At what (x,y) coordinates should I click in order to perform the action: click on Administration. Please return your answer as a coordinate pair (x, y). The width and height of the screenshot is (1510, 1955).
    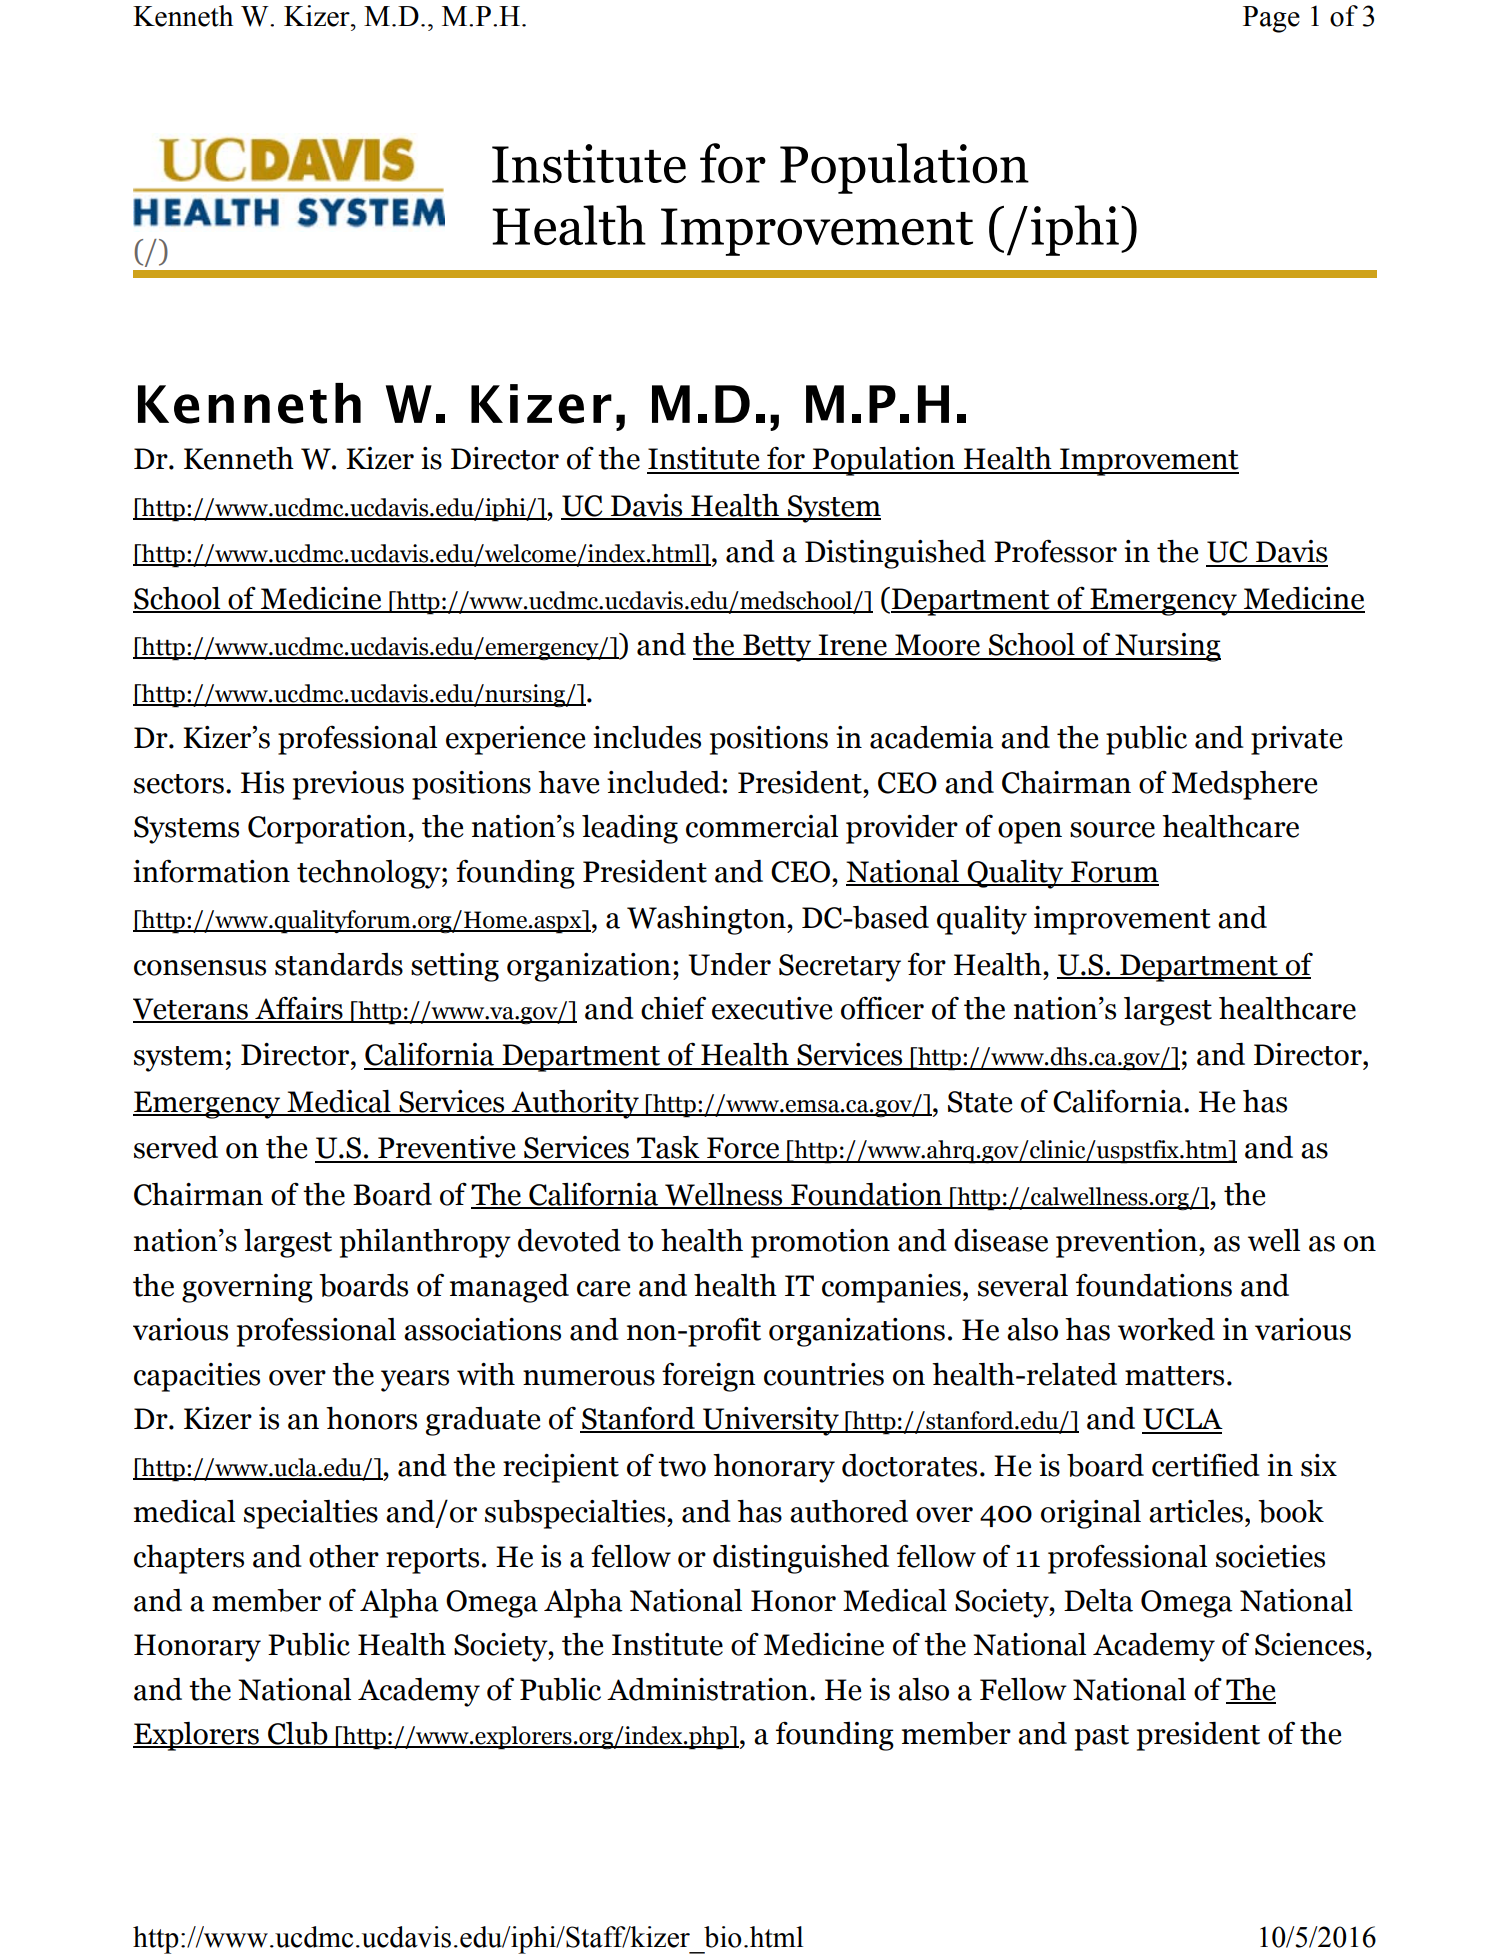
    Looking at the image, I should click on (707, 1689).
